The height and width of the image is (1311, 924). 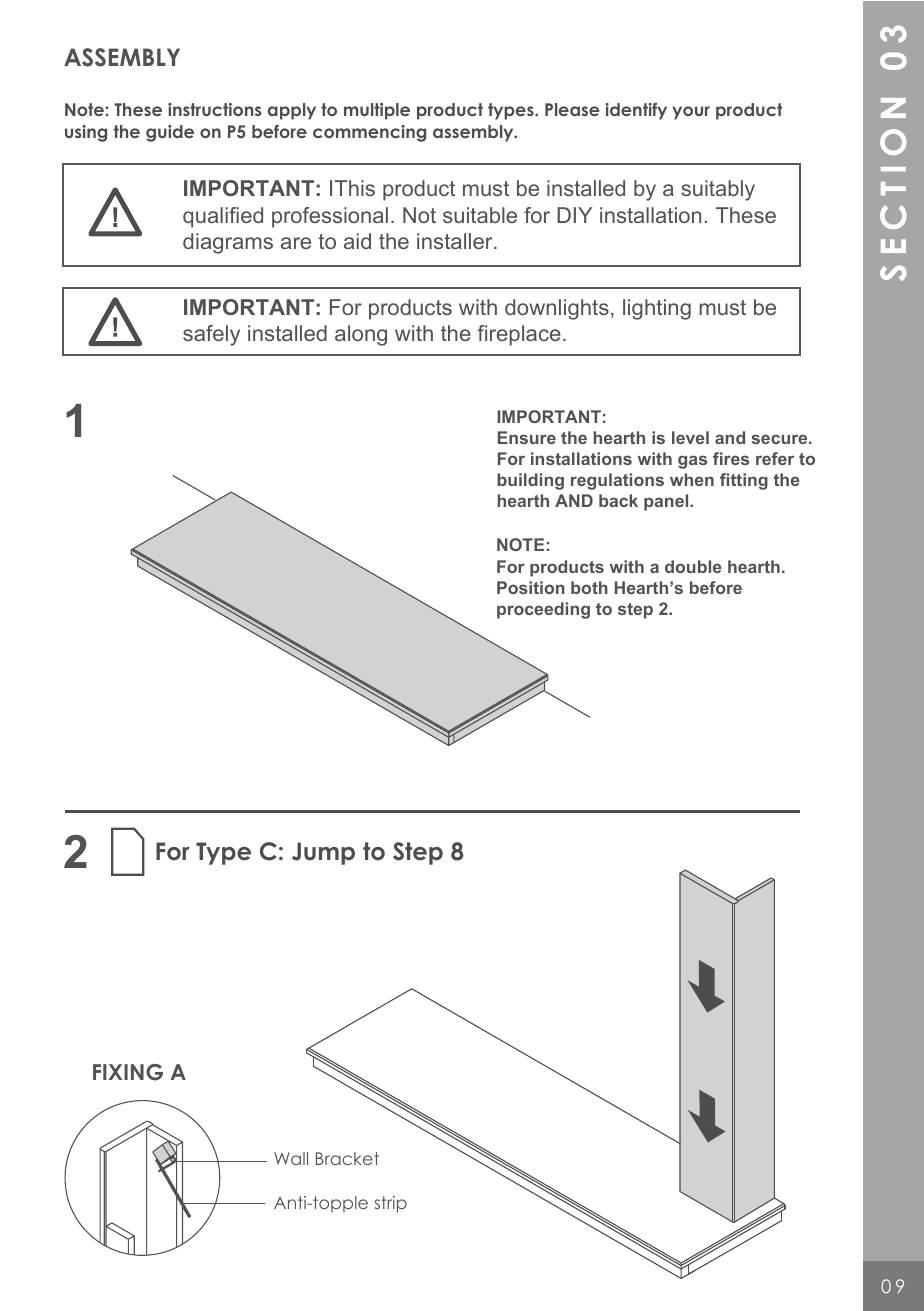 I want to click on both, so click(x=589, y=587).
